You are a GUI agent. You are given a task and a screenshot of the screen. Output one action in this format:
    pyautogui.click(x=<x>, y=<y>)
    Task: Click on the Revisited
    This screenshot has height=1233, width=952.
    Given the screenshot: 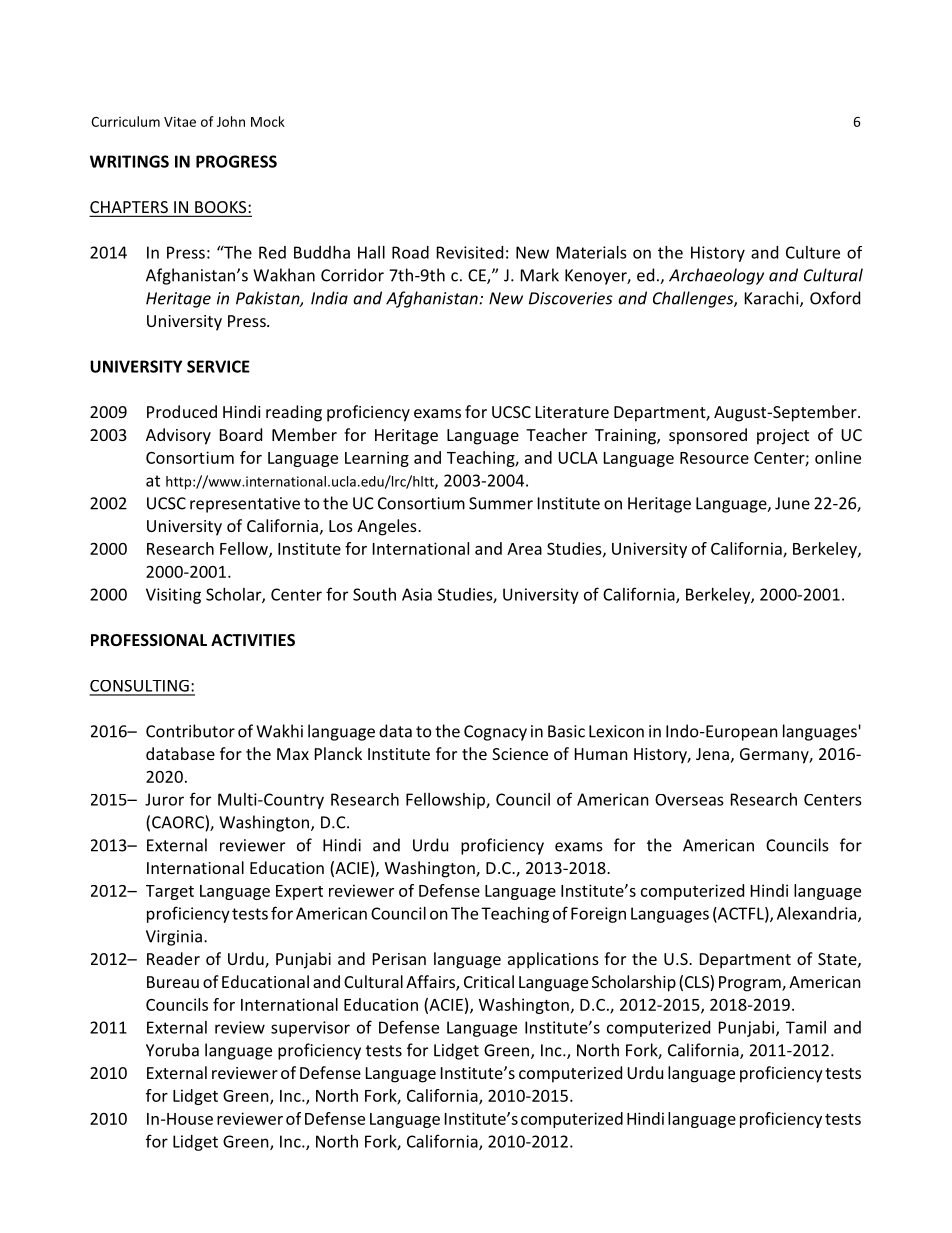 What is the action you would take?
    pyautogui.click(x=470, y=252)
